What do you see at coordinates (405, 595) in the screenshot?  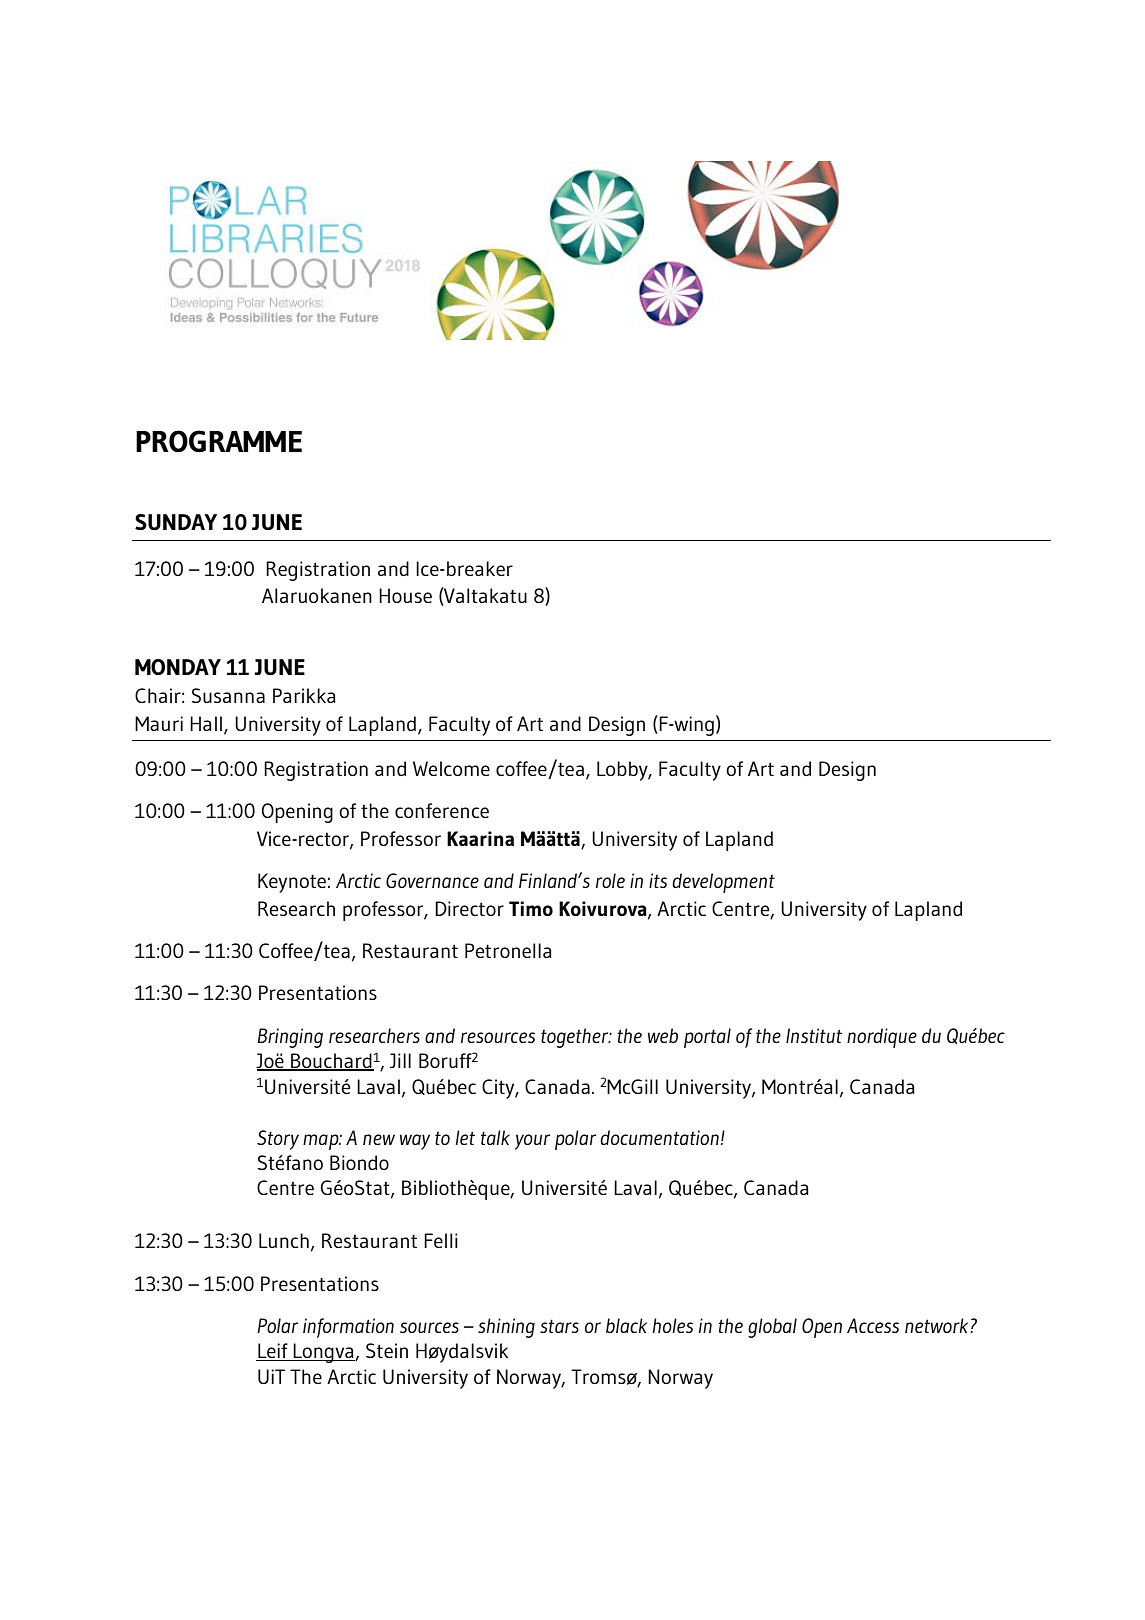 I see `House` at bounding box center [405, 595].
